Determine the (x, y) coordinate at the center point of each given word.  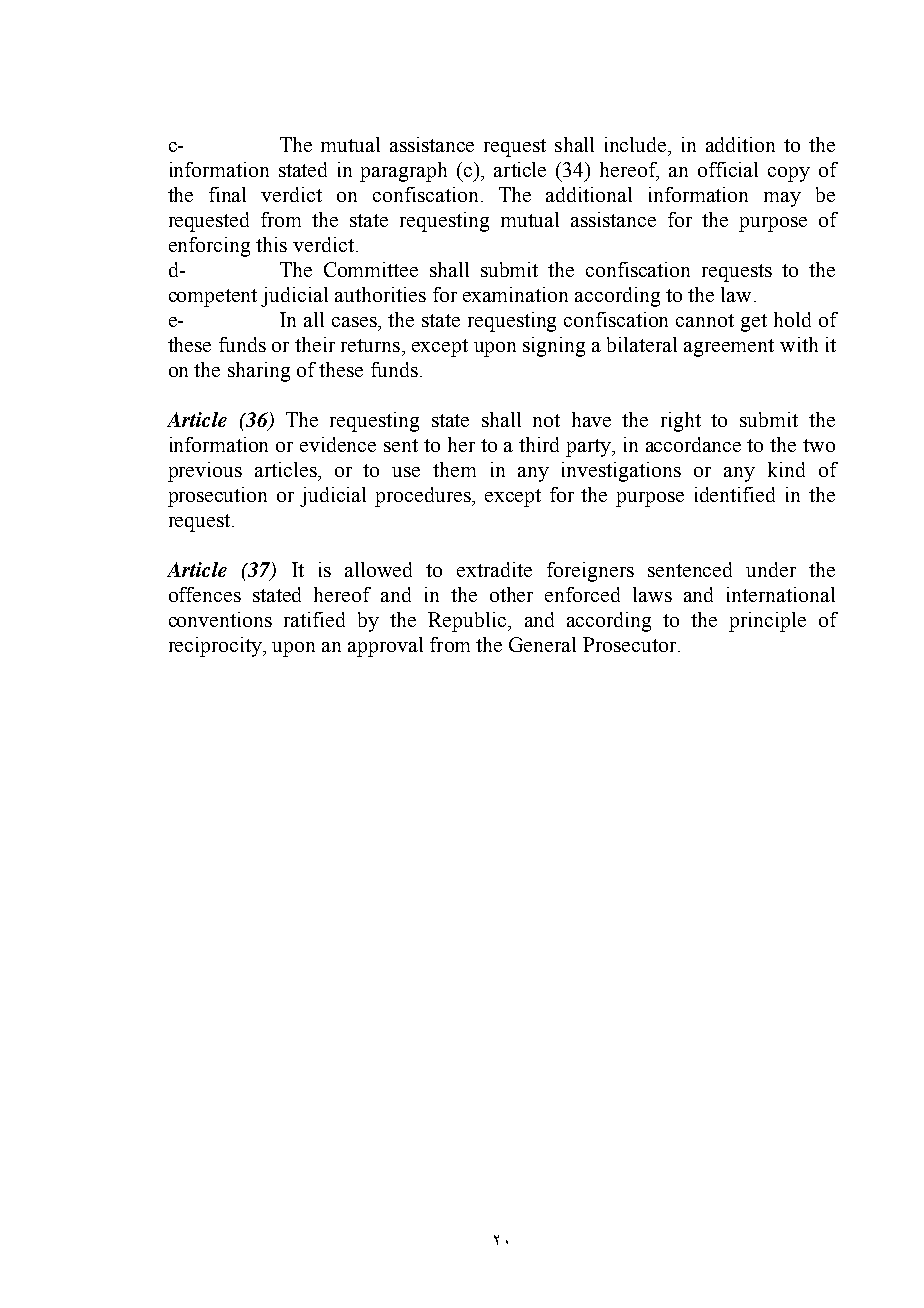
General (542, 644)
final (227, 194)
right (681, 422)
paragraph (403, 172)
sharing (259, 372)
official (728, 169)
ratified (314, 619)
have (591, 419)
